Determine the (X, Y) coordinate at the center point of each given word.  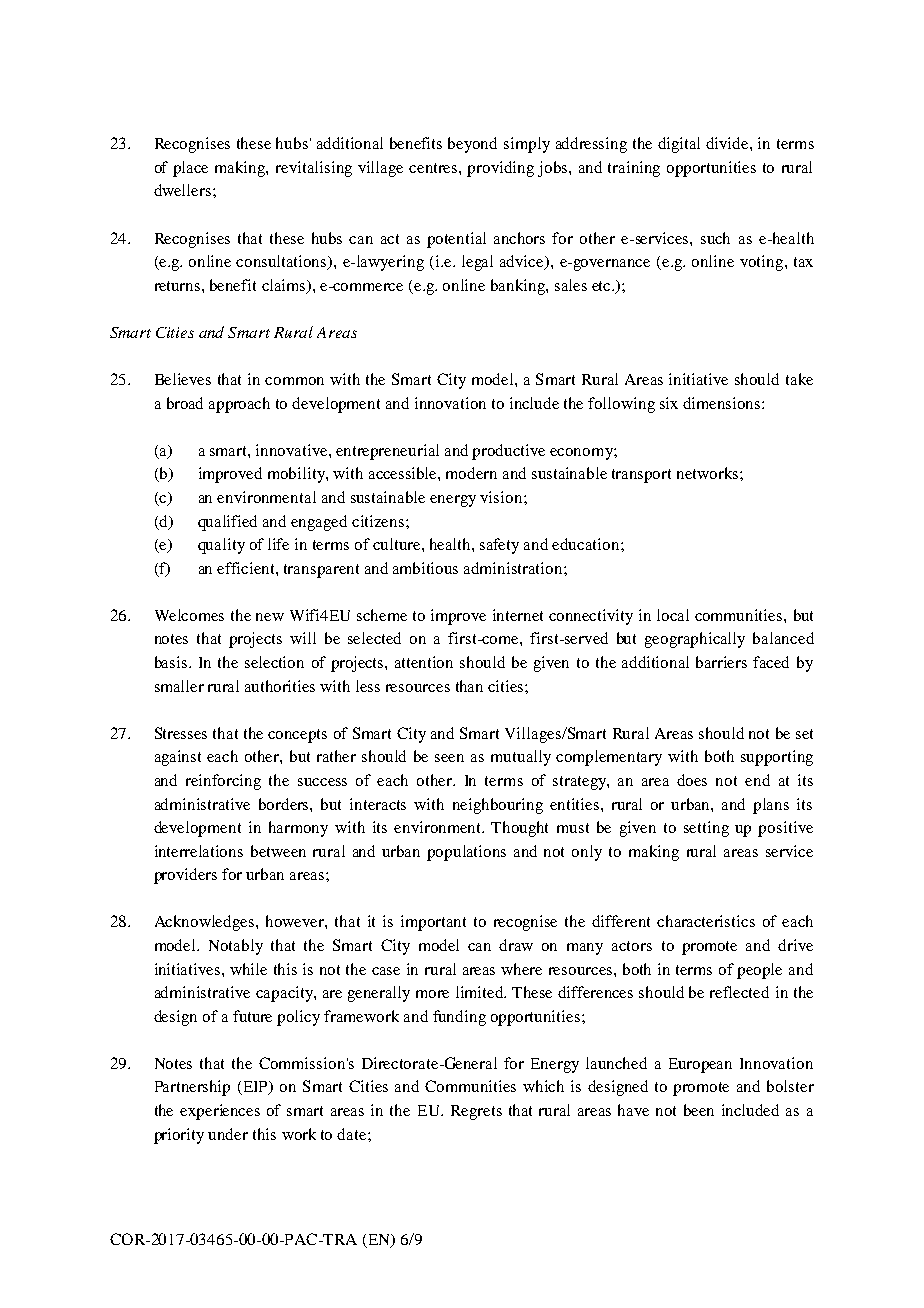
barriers (721, 662)
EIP (256, 1088)
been (699, 1110)
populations (466, 853)
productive (508, 452)
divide (728, 143)
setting (706, 829)
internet (518, 615)
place (190, 169)
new (270, 617)
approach (239, 405)
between (278, 851)
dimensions (723, 403)
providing (500, 169)
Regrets (476, 1112)
